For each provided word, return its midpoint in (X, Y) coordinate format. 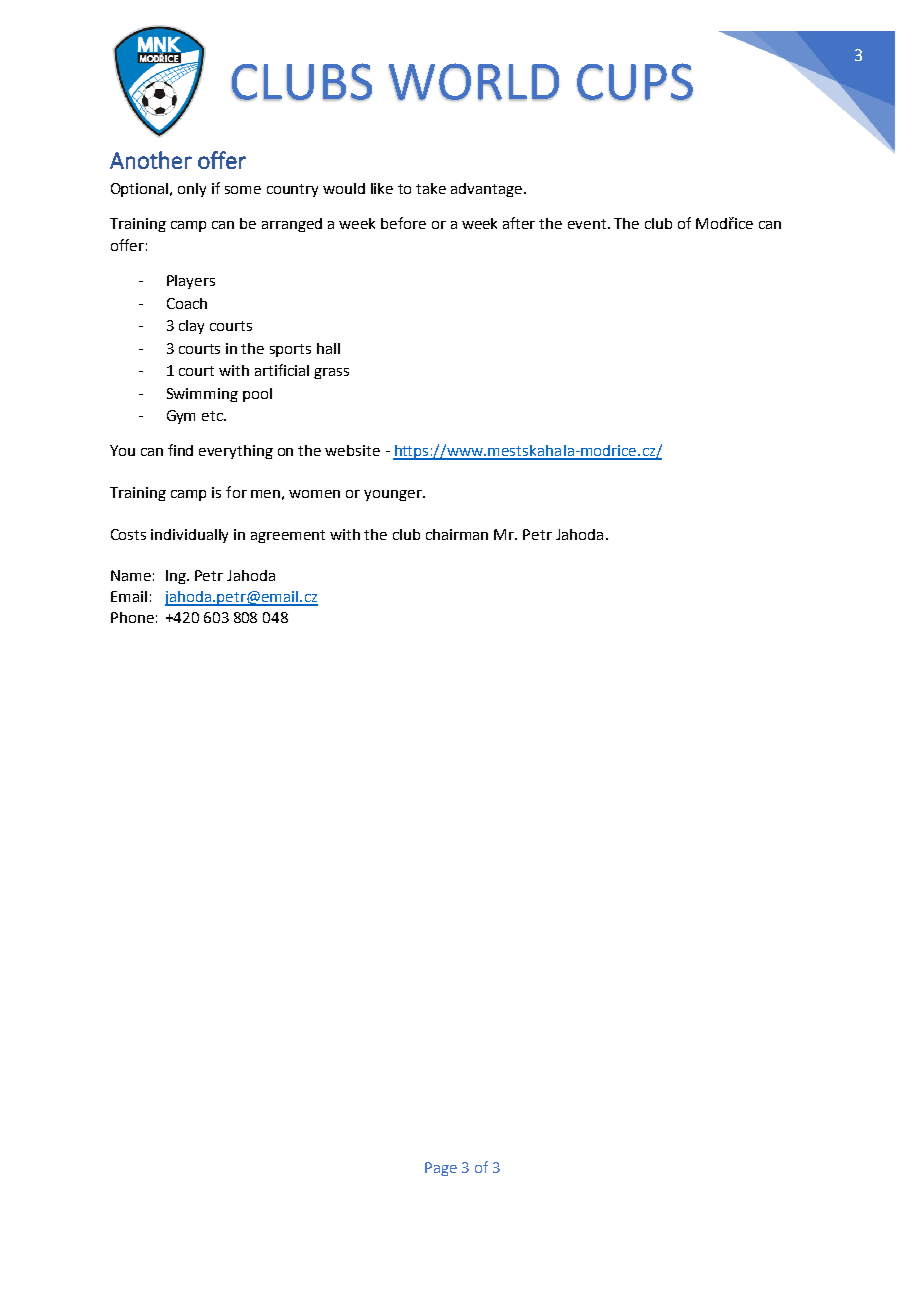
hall (328, 348)
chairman (457, 534)
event (588, 224)
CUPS (635, 82)
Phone (132, 617)
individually (189, 536)
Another (151, 160)
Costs (128, 534)
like (382, 188)
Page (441, 1169)
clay (191, 327)
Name (131, 575)
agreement (288, 536)
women (314, 494)
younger (394, 495)
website (352, 450)
